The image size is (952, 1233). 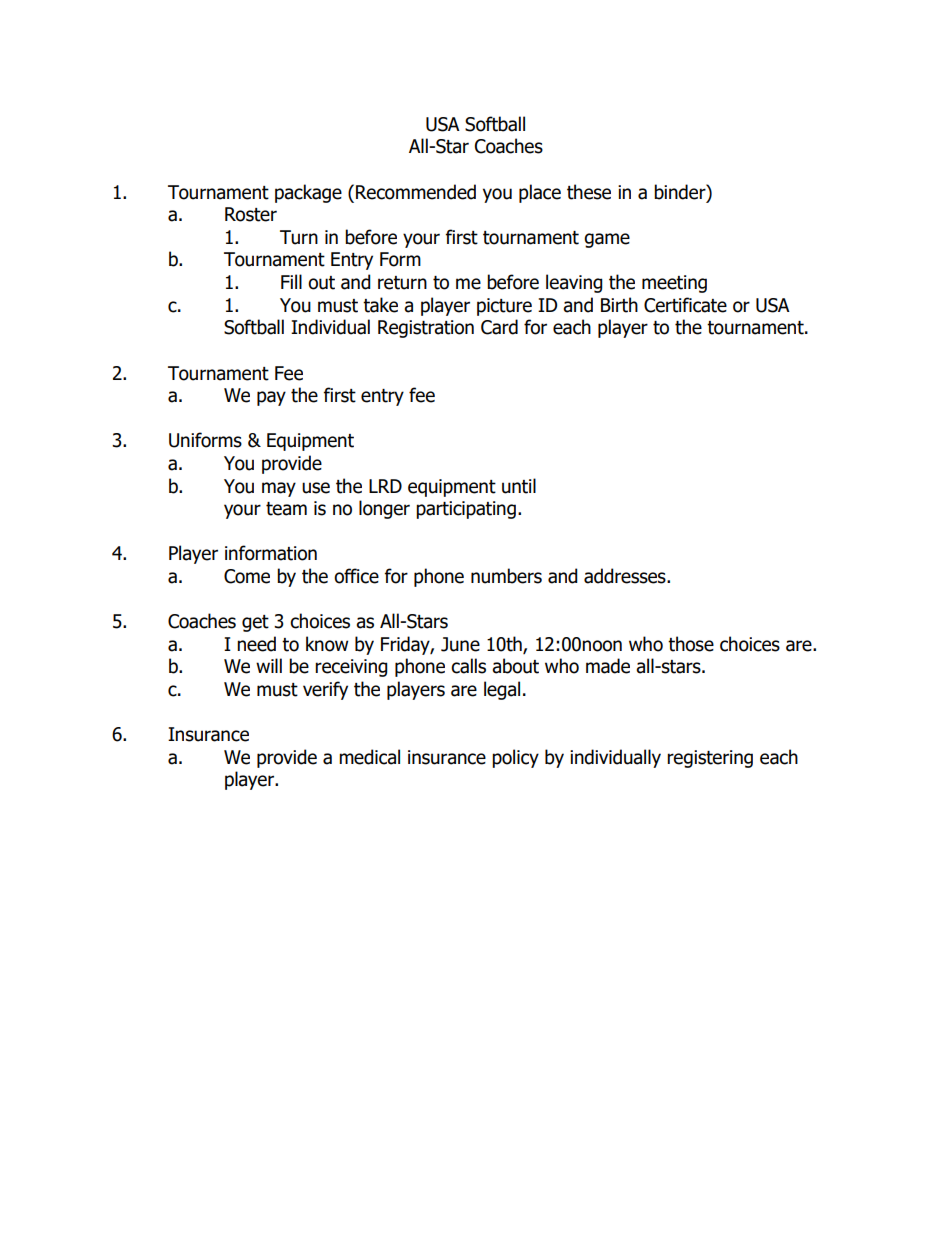 I want to click on policy, so click(x=515, y=758).
